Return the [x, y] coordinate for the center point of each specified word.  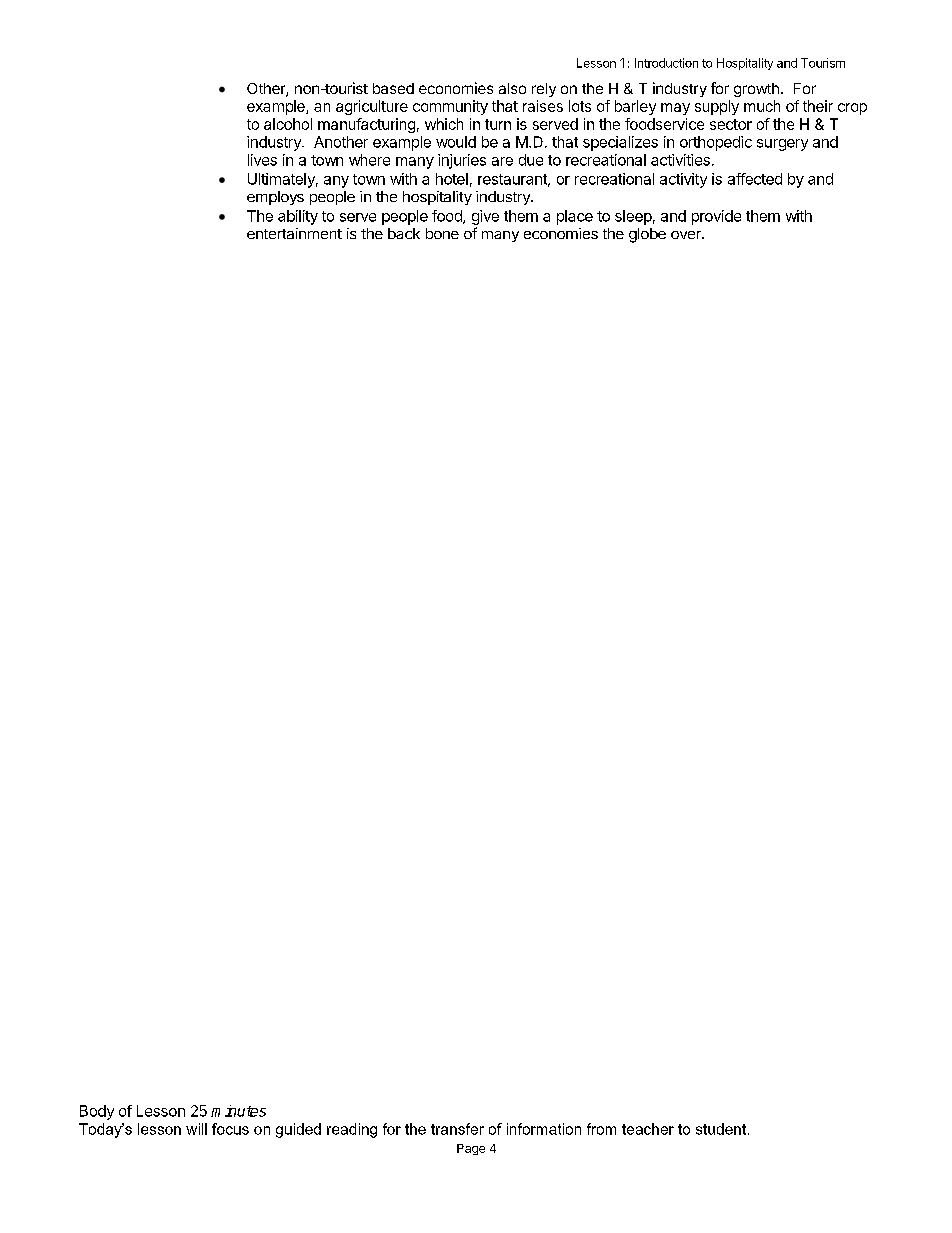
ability [298, 217]
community [450, 107]
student [722, 1129]
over [687, 235]
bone [442, 233]
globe [647, 235]
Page [471, 1149]
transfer [457, 1129]
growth [756, 90]
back [404, 233]
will [196, 1129]
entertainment [294, 233]
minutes [238, 1111]
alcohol [288, 124]
